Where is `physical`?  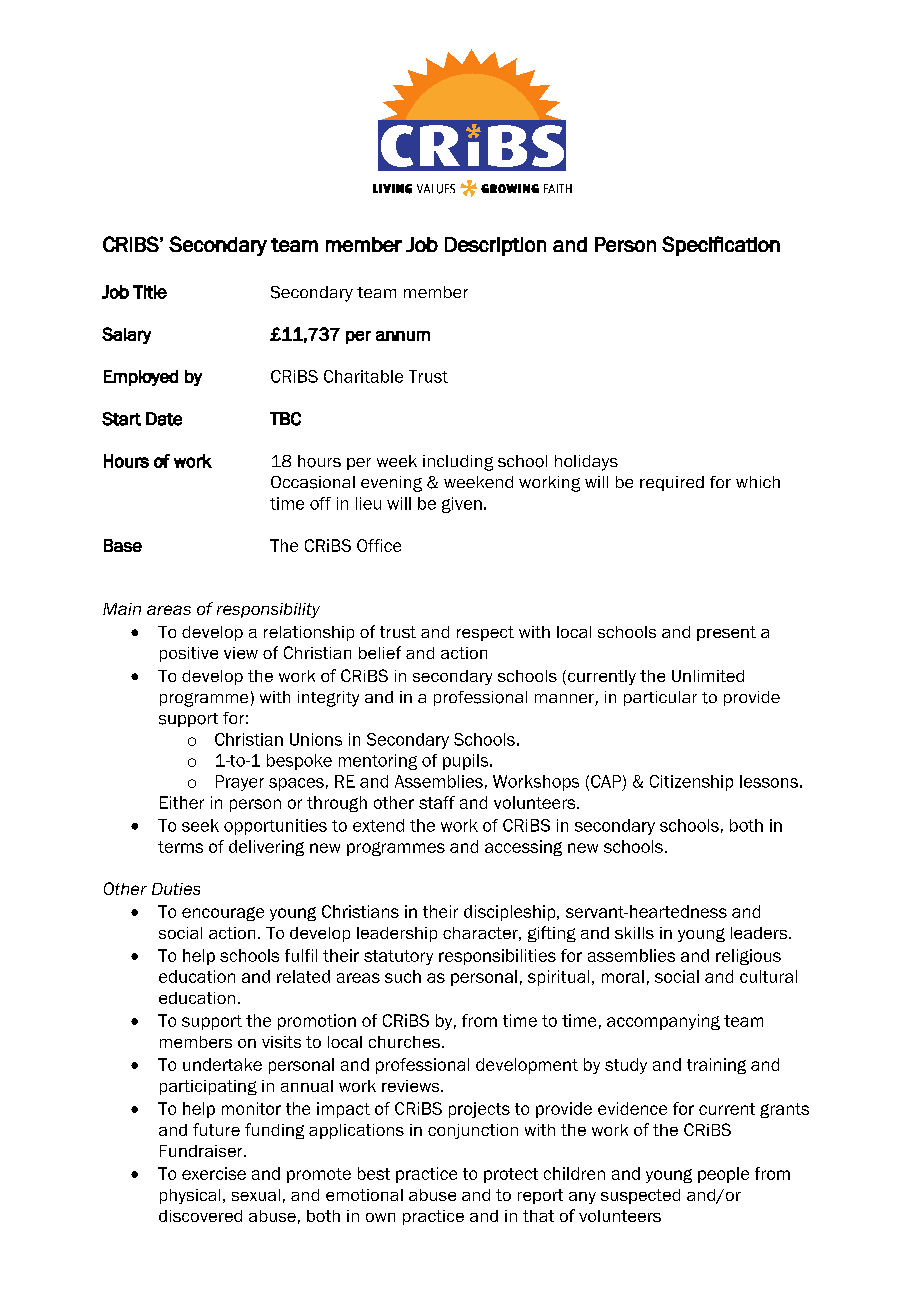 physical is located at coordinates (190, 1196).
